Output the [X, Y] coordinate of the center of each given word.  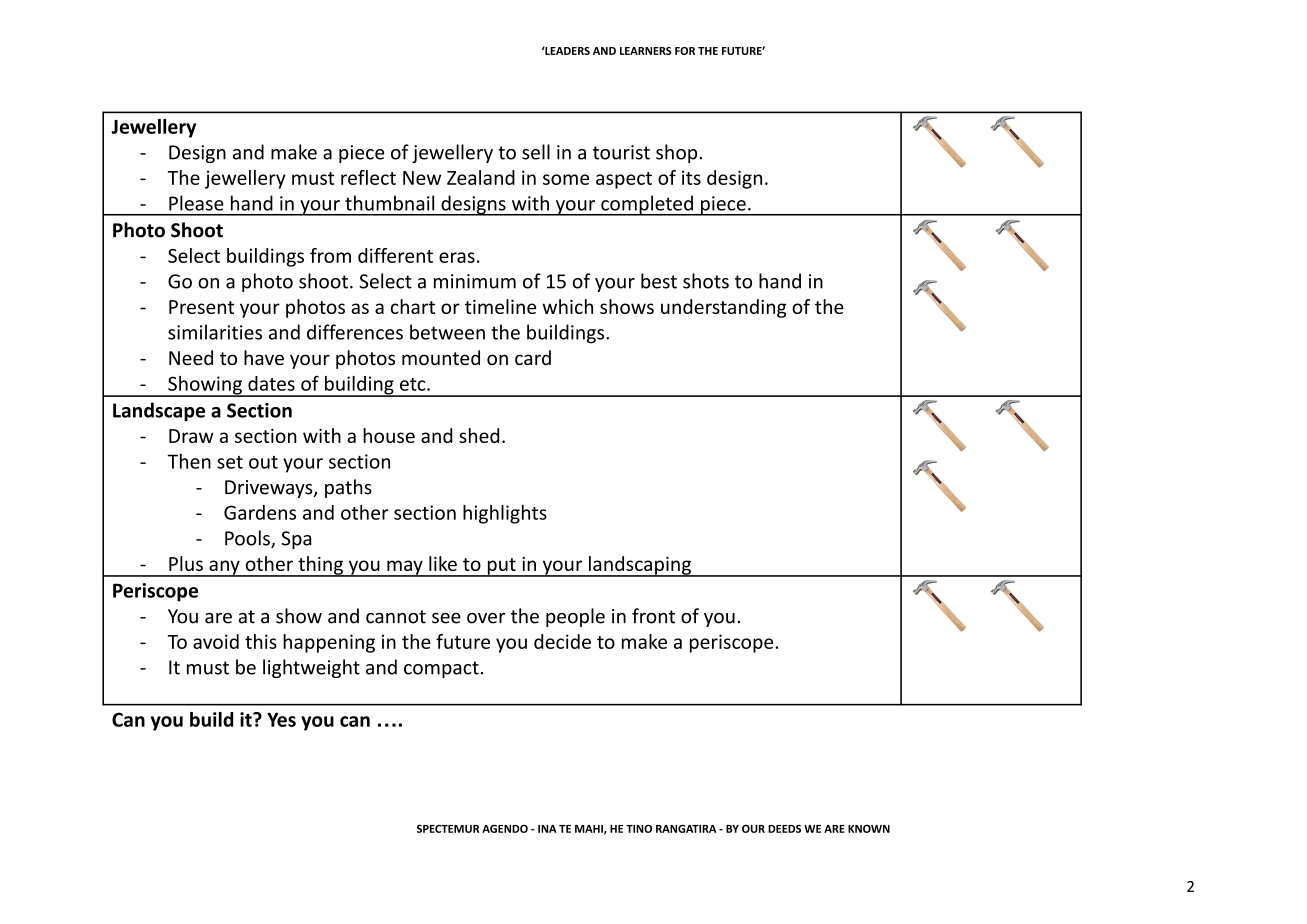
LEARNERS [646, 51]
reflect [368, 177]
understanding [724, 308]
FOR [685, 51]
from [330, 255]
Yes [281, 720]
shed [479, 435]
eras [457, 257]
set [230, 462]
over [486, 618]
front [653, 616]
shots [706, 281]
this [261, 641]
